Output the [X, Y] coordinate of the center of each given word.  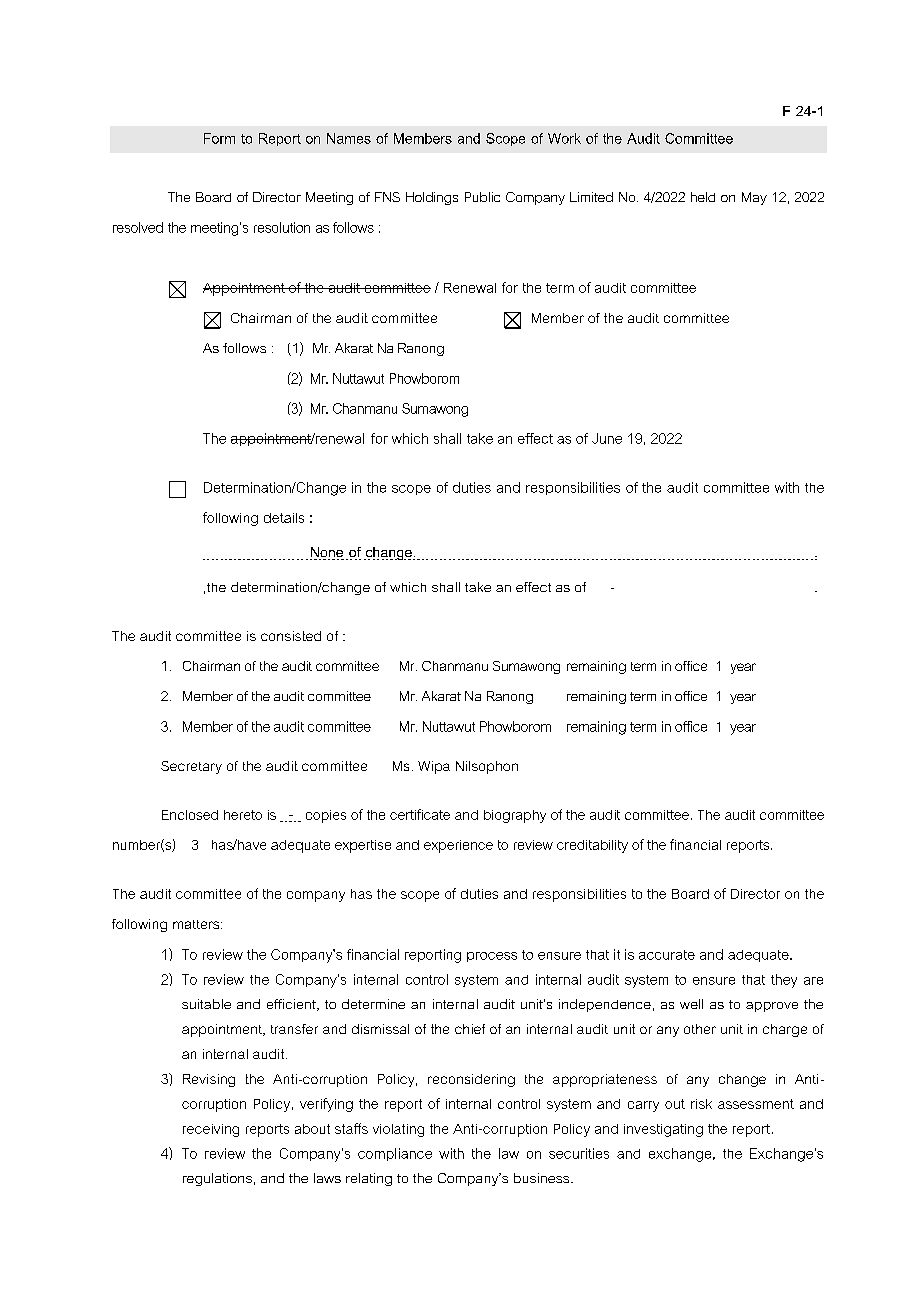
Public [482, 197]
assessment [756, 1104]
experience [458, 846]
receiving [211, 1130]
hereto [243, 815]
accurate [667, 955]
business [543, 1178]
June [607, 438]
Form [219, 138]
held [703, 197]
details [284, 518]
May [754, 198]
